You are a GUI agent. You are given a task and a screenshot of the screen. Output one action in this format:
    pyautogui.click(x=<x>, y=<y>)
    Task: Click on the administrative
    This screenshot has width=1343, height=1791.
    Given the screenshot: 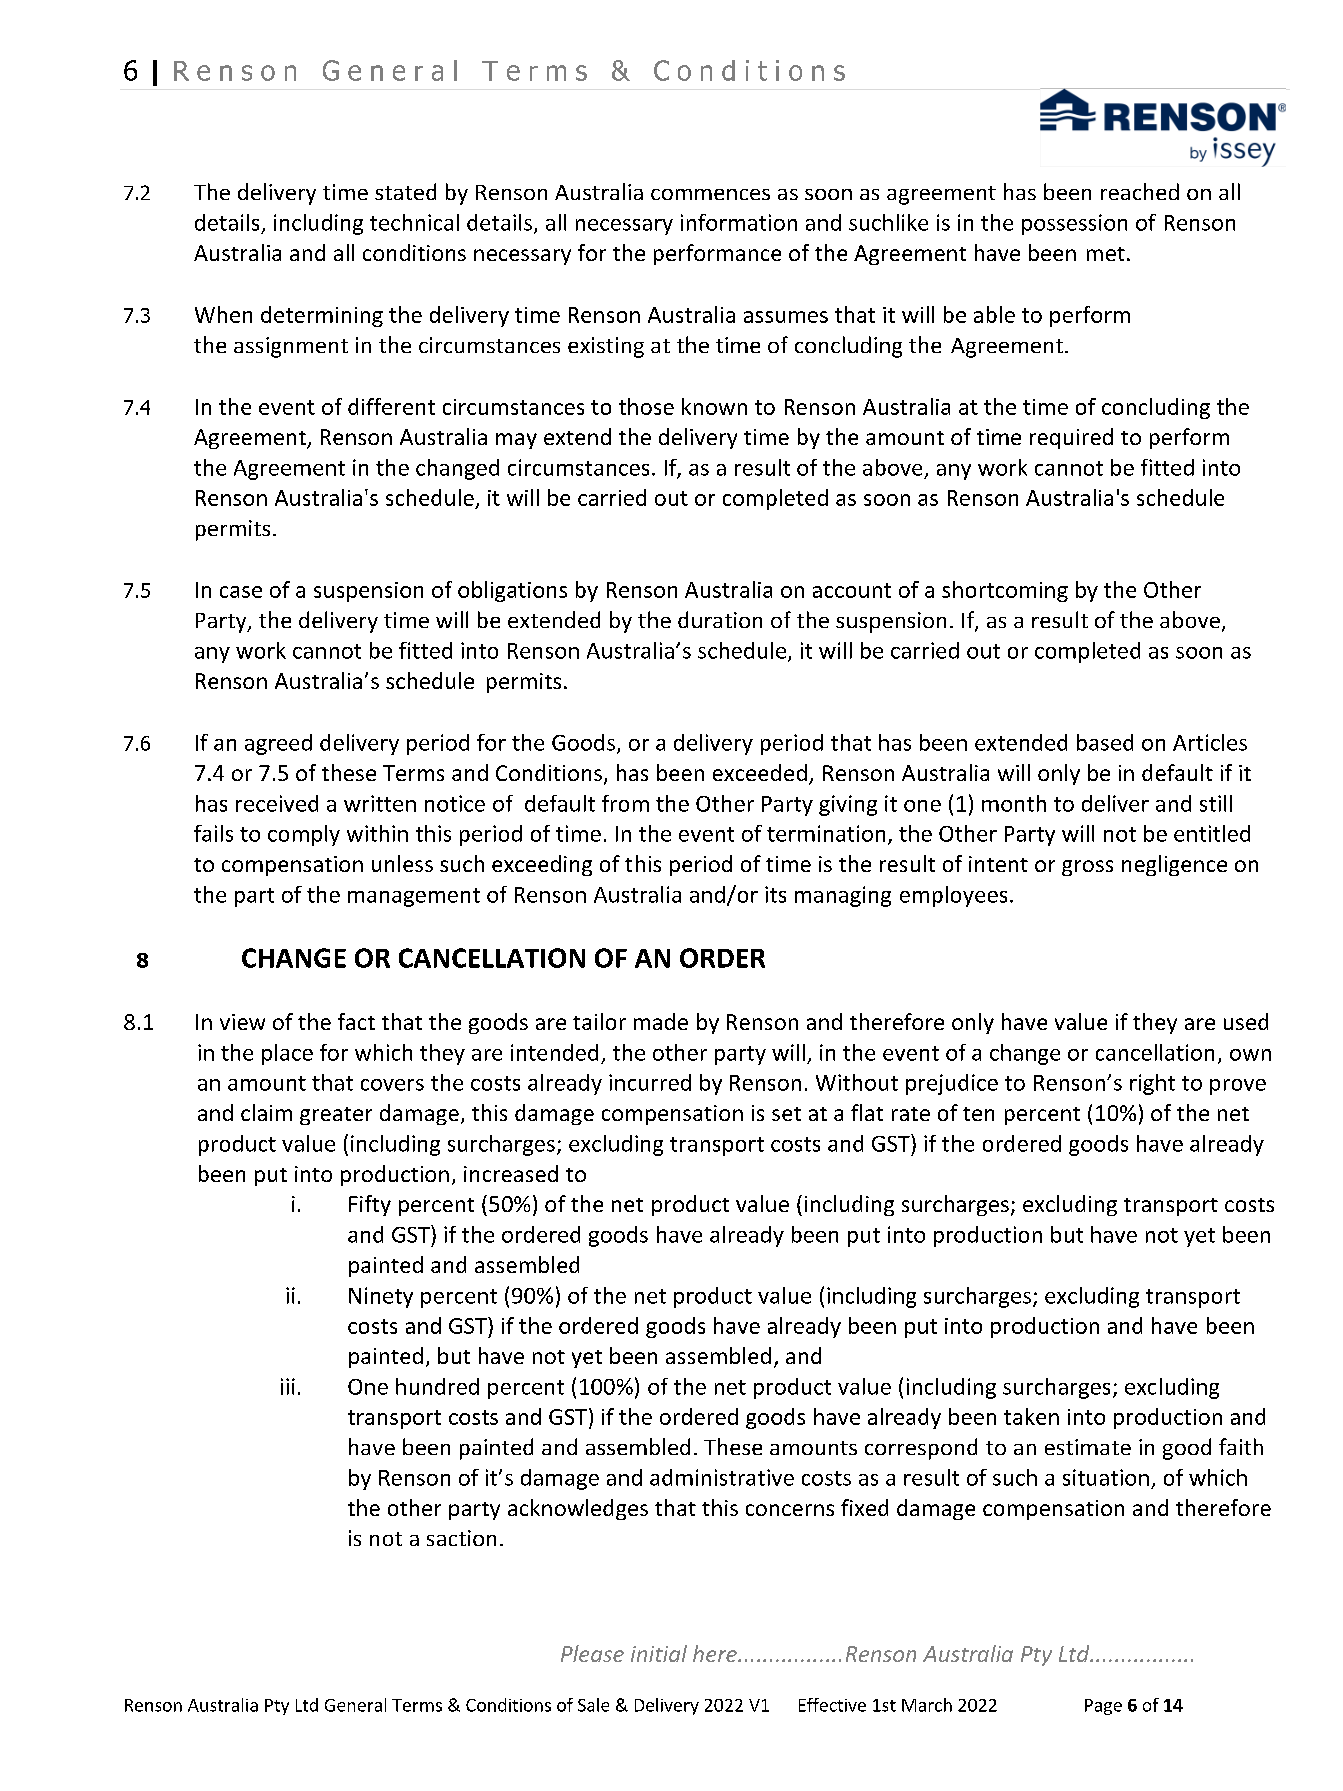 What is the action you would take?
    pyautogui.click(x=722, y=1477)
